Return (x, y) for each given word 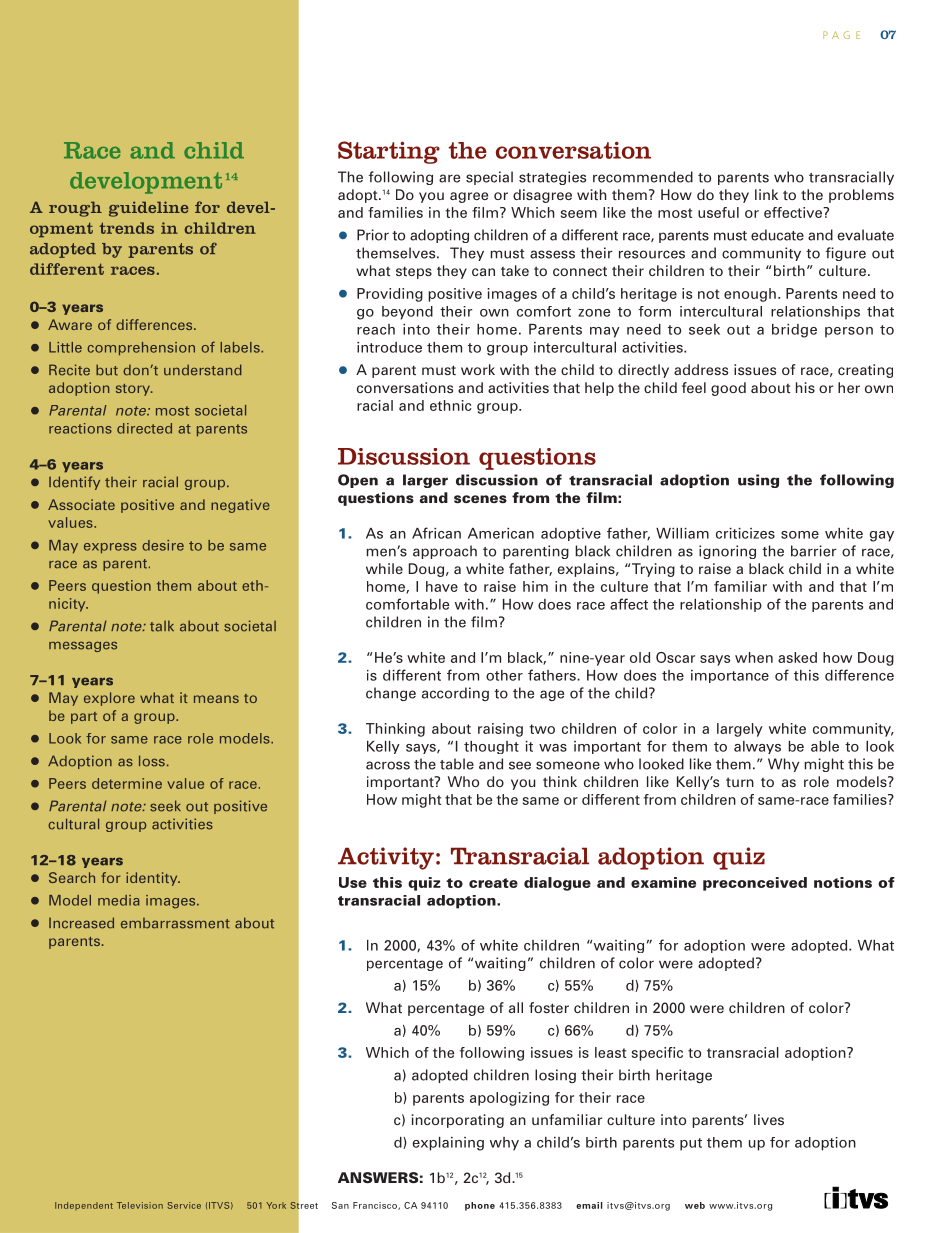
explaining (448, 1144)
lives (769, 1119)
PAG (836, 35)
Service (184, 1205)
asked (797, 657)
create (493, 883)
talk (162, 626)
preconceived (755, 884)
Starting (389, 152)
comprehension (141, 348)
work (478, 369)
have (442, 586)
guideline (148, 209)
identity (153, 879)
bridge (794, 331)
